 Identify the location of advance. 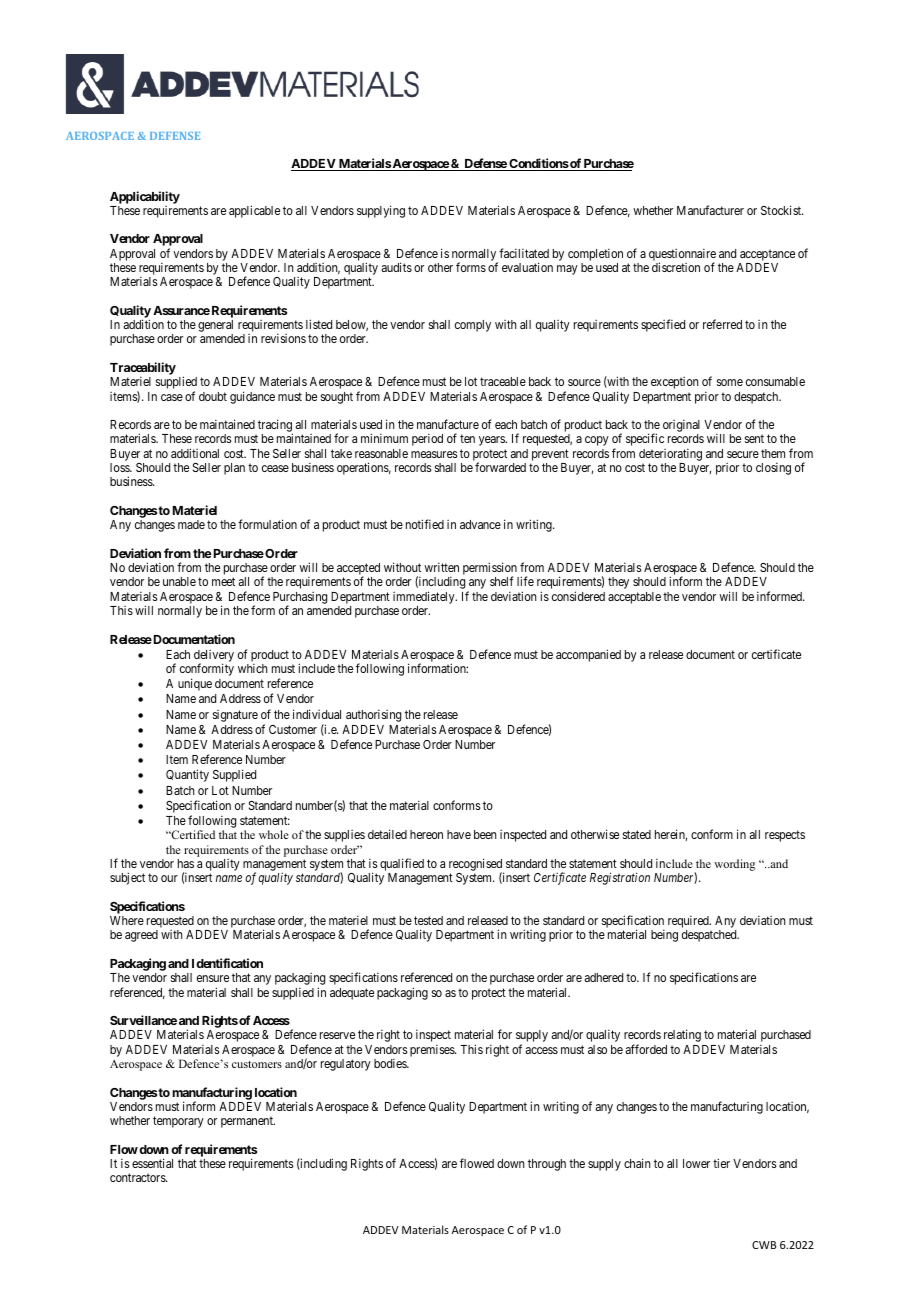
(480, 524).
